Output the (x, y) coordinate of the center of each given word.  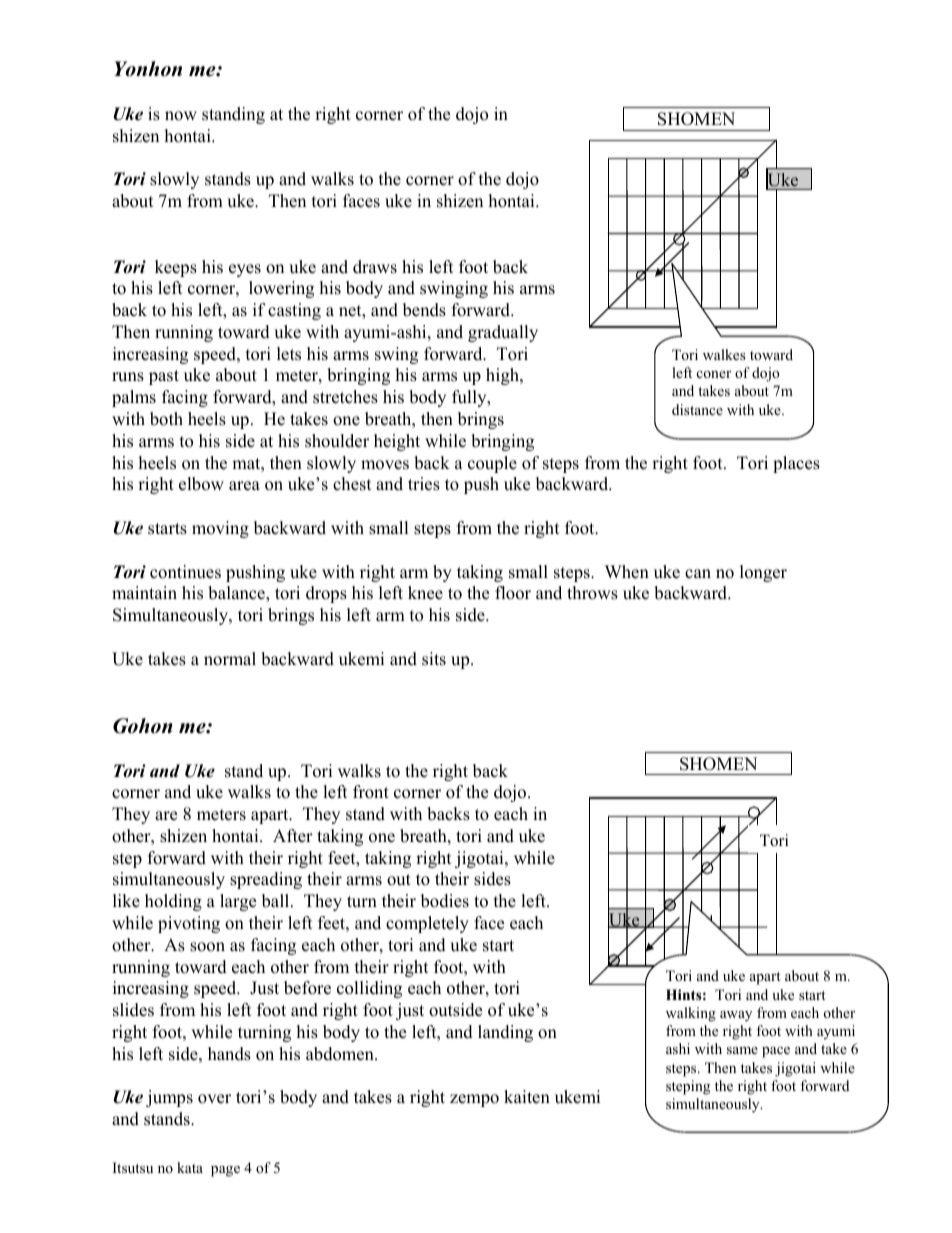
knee (425, 593)
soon (207, 947)
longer (763, 573)
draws (375, 267)
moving (220, 529)
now (181, 116)
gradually (503, 333)
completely (427, 924)
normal (230, 659)
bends (424, 310)
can (698, 574)
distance (697, 409)
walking (691, 1014)
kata (190, 1167)
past (164, 377)
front (371, 792)
